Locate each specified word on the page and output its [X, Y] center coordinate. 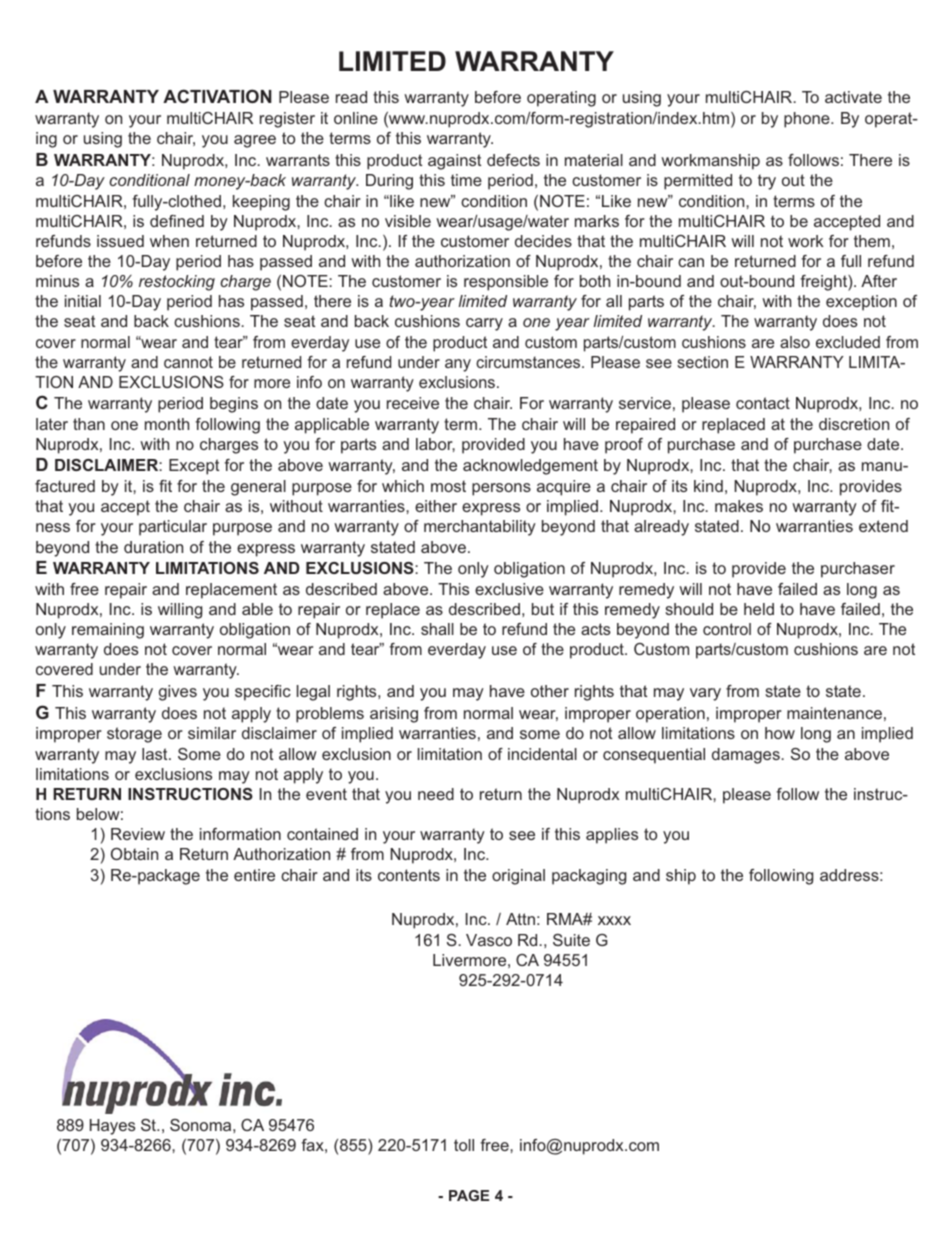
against [454, 162]
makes [739, 506]
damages [746, 756]
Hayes [112, 1127]
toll [464, 1145]
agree [255, 141]
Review [138, 834]
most [448, 486]
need [436, 794]
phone [808, 120]
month [167, 424]
